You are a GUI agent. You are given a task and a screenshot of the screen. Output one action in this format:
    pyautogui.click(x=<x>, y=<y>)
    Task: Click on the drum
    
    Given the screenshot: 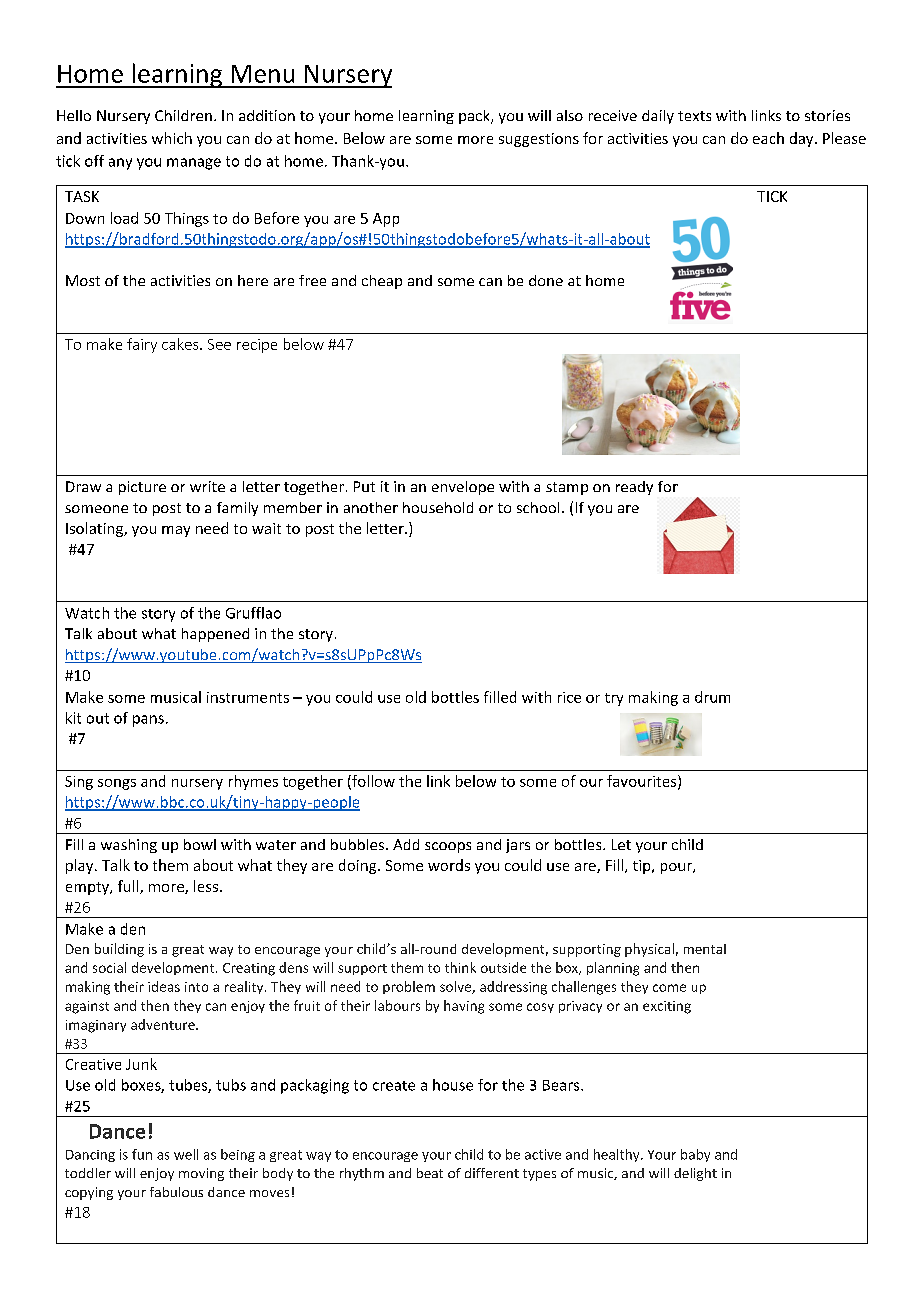 What is the action you would take?
    pyautogui.click(x=712, y=697)
